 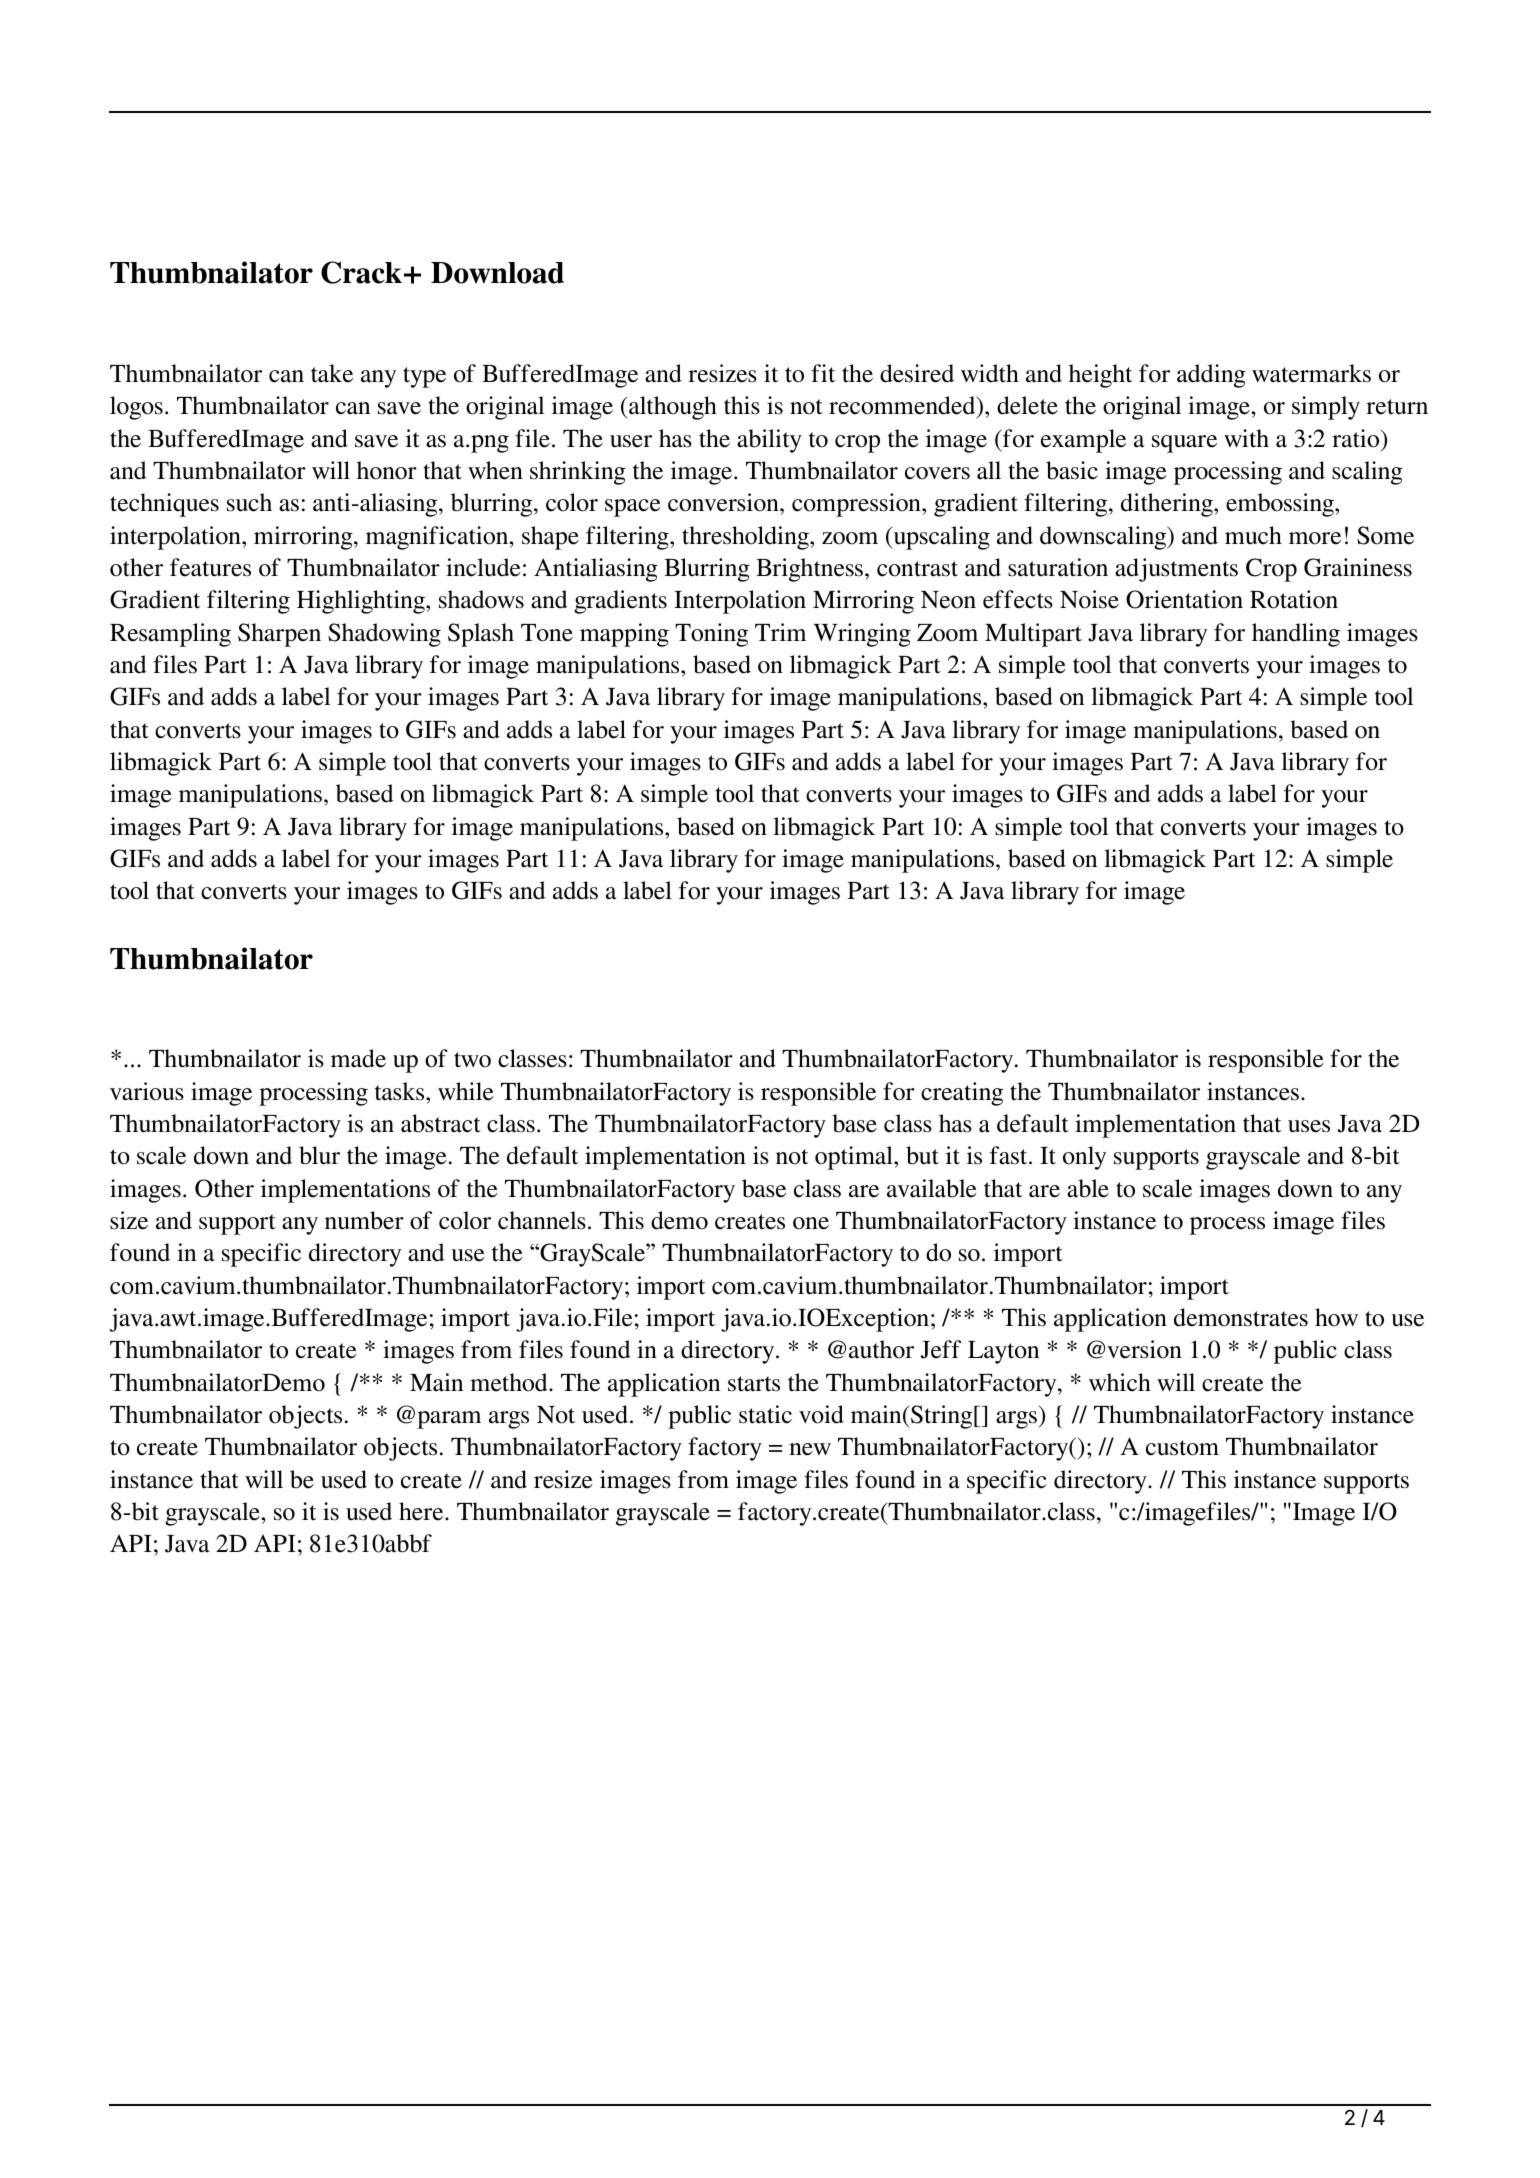 What do you see at coordinates (361, 272) in the screenshot?
I see `Crack` at bounding box center [361, 272].
